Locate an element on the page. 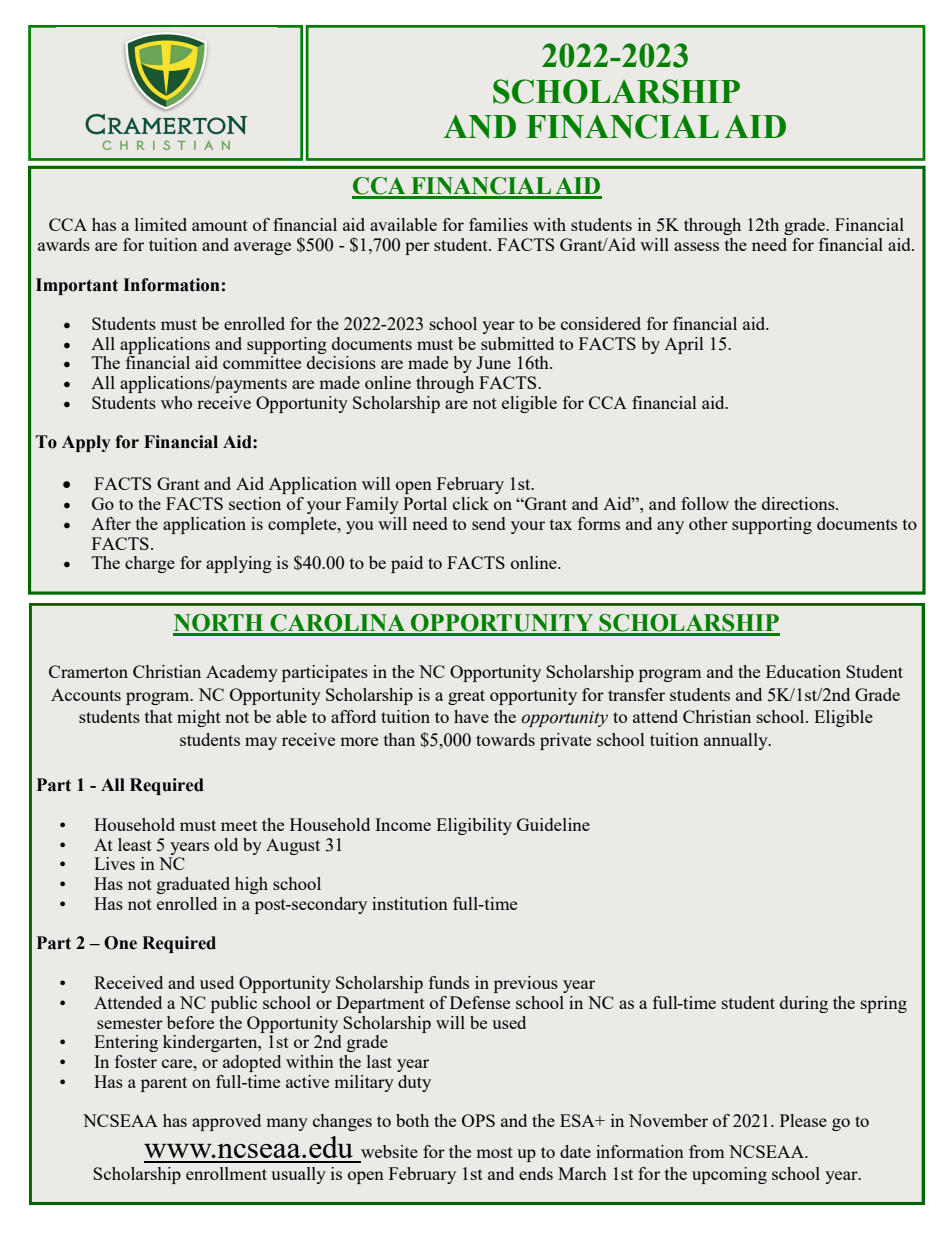 This image has height=1233, width=952. One is located at coordinates (120, 943).
